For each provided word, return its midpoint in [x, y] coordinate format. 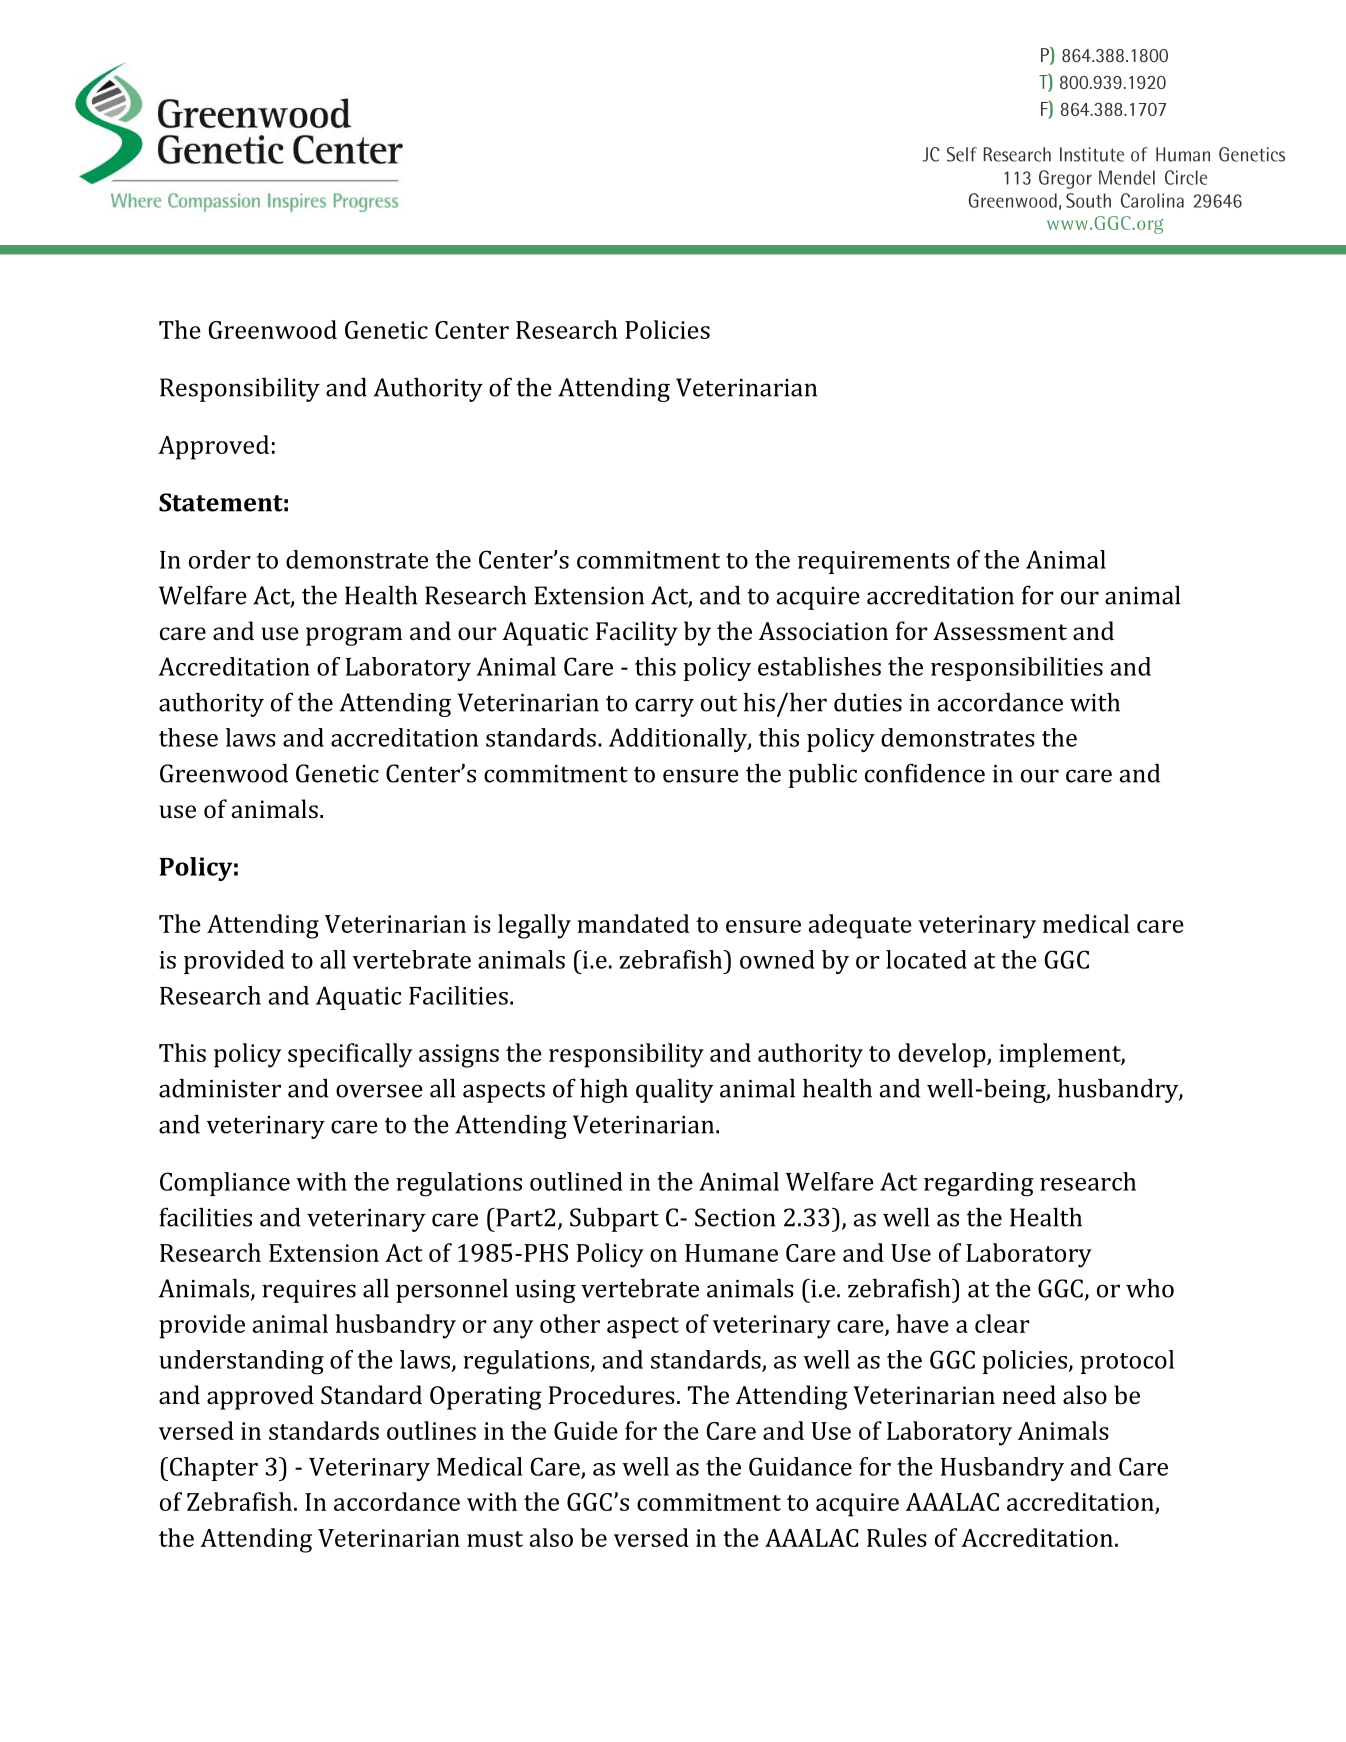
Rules [897, 1537]
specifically [350, 1055]
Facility [637, 633]
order [220, 559]
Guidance [800, 1466]
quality [675, 1091]
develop [943, 1055]
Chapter [214, 1469]
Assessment [1000, 631]
